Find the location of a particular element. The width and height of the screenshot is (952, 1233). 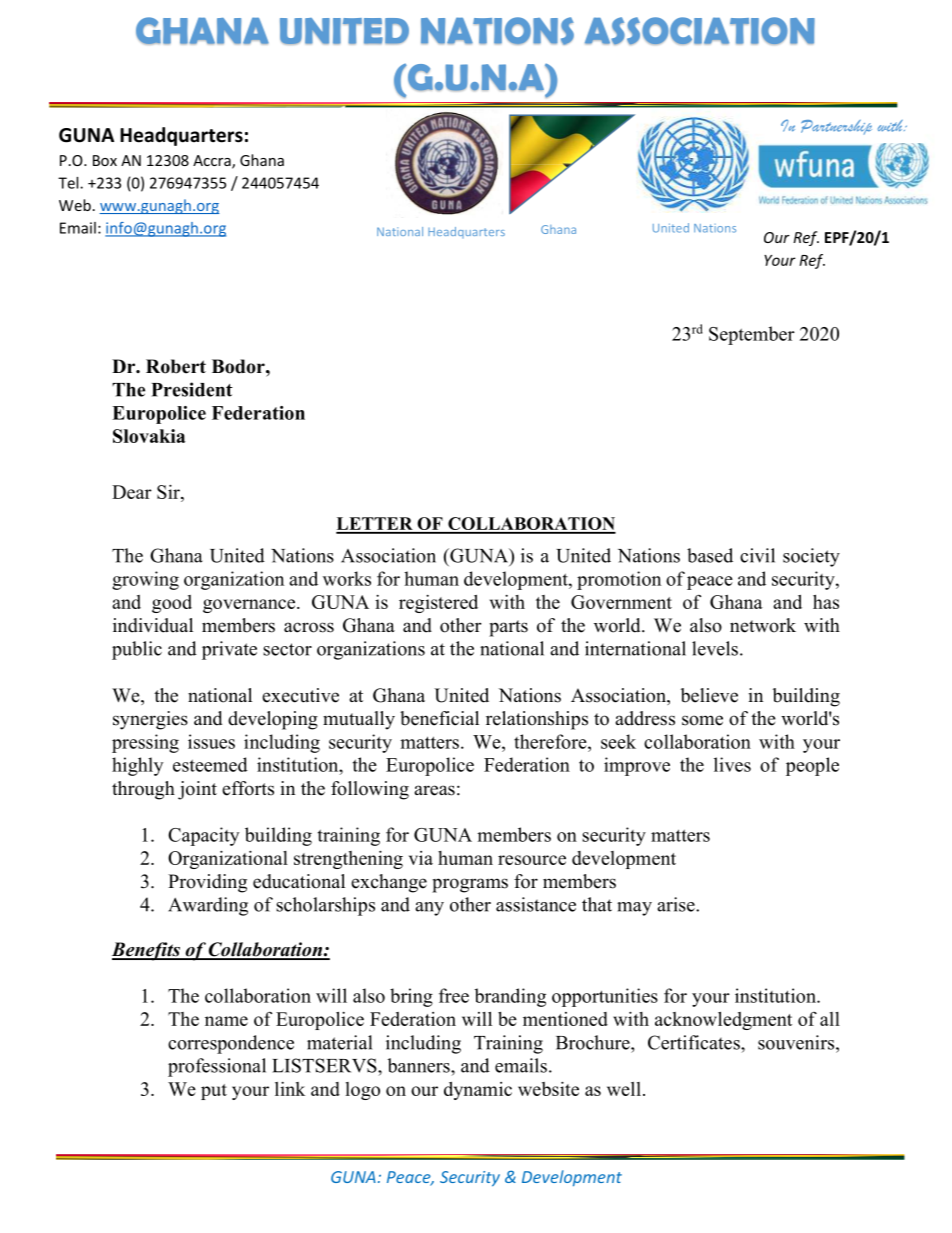

Certificates is located at coordinates (695, 1042).
